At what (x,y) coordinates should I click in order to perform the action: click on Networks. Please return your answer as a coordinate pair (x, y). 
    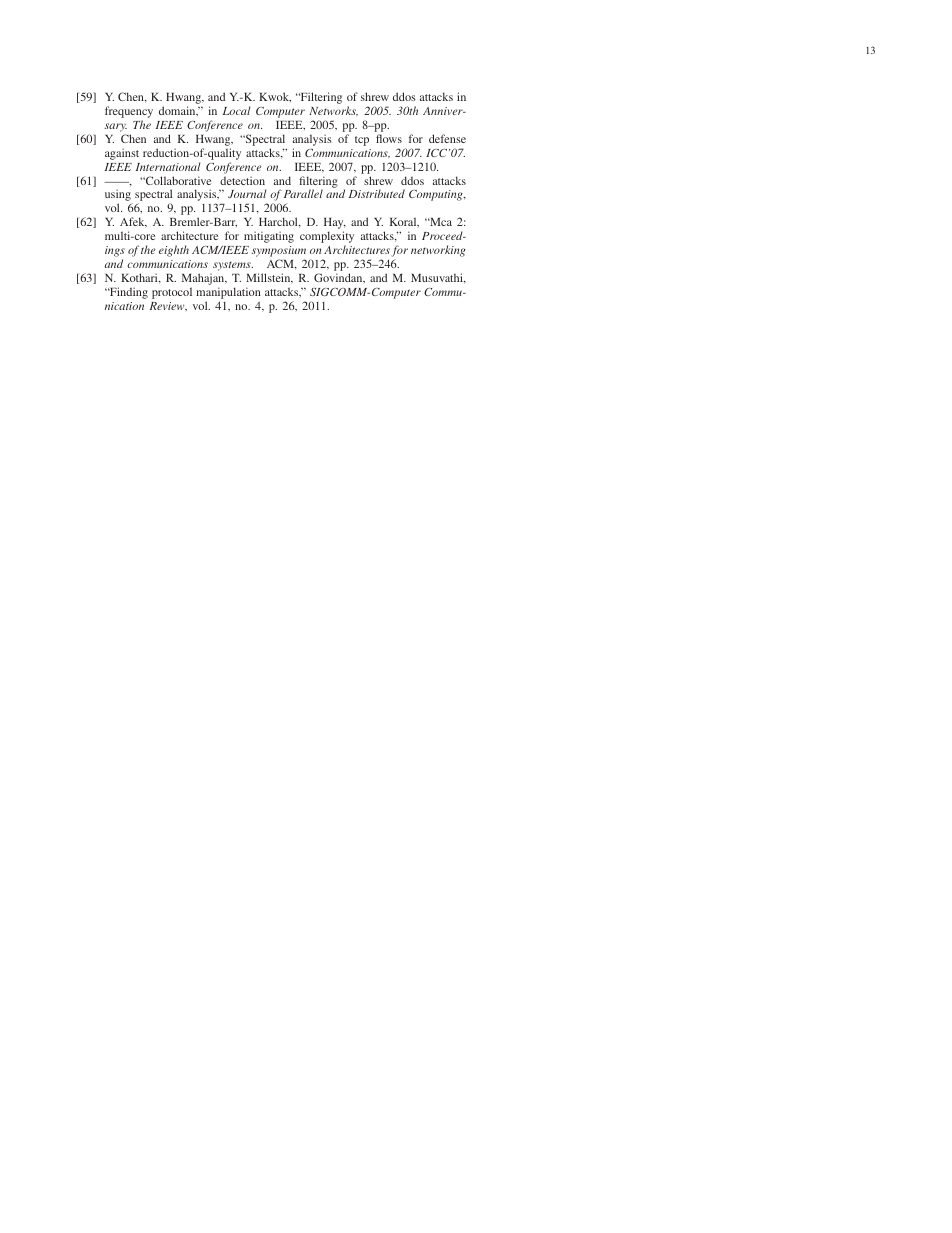
    Looking at the image, I should click on (333, 111).
